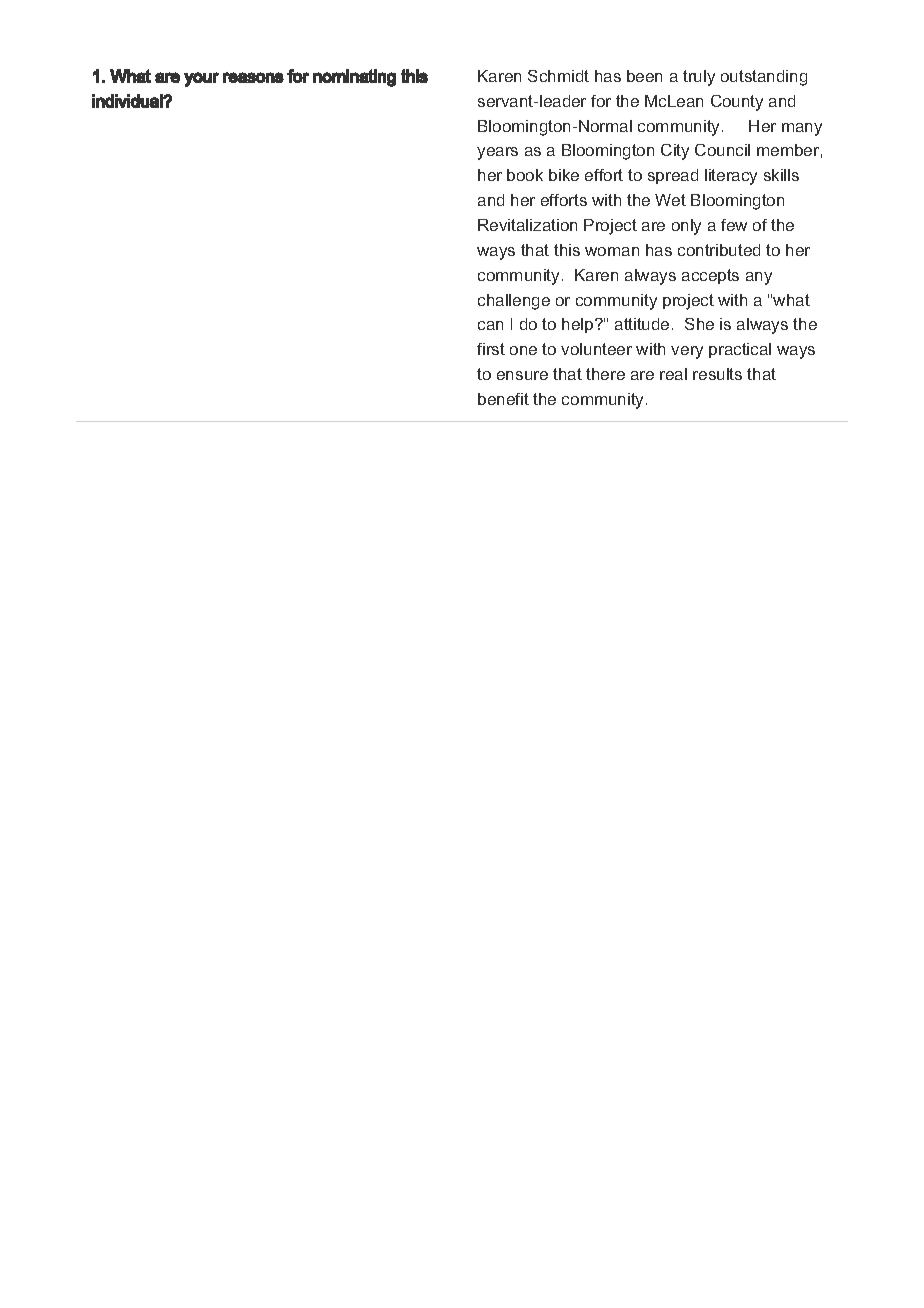 Image resolution: width=924 pixels, height=1308 pixels. Describe the element at coordinates (717, 374) in the screenshot. I see `results` at that location.
